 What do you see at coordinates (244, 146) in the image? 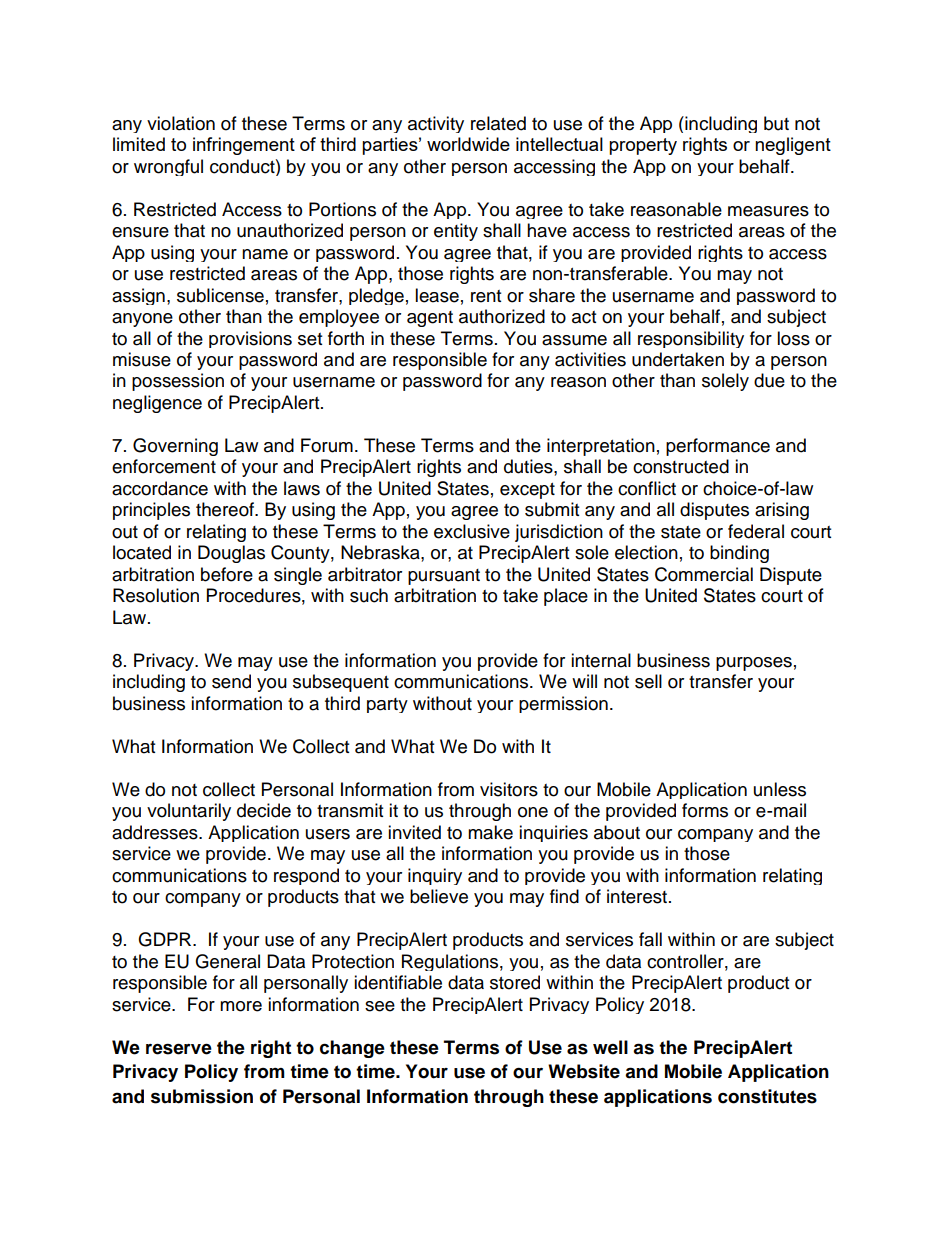
I see `infringement` at bounding box center [244, 146].
